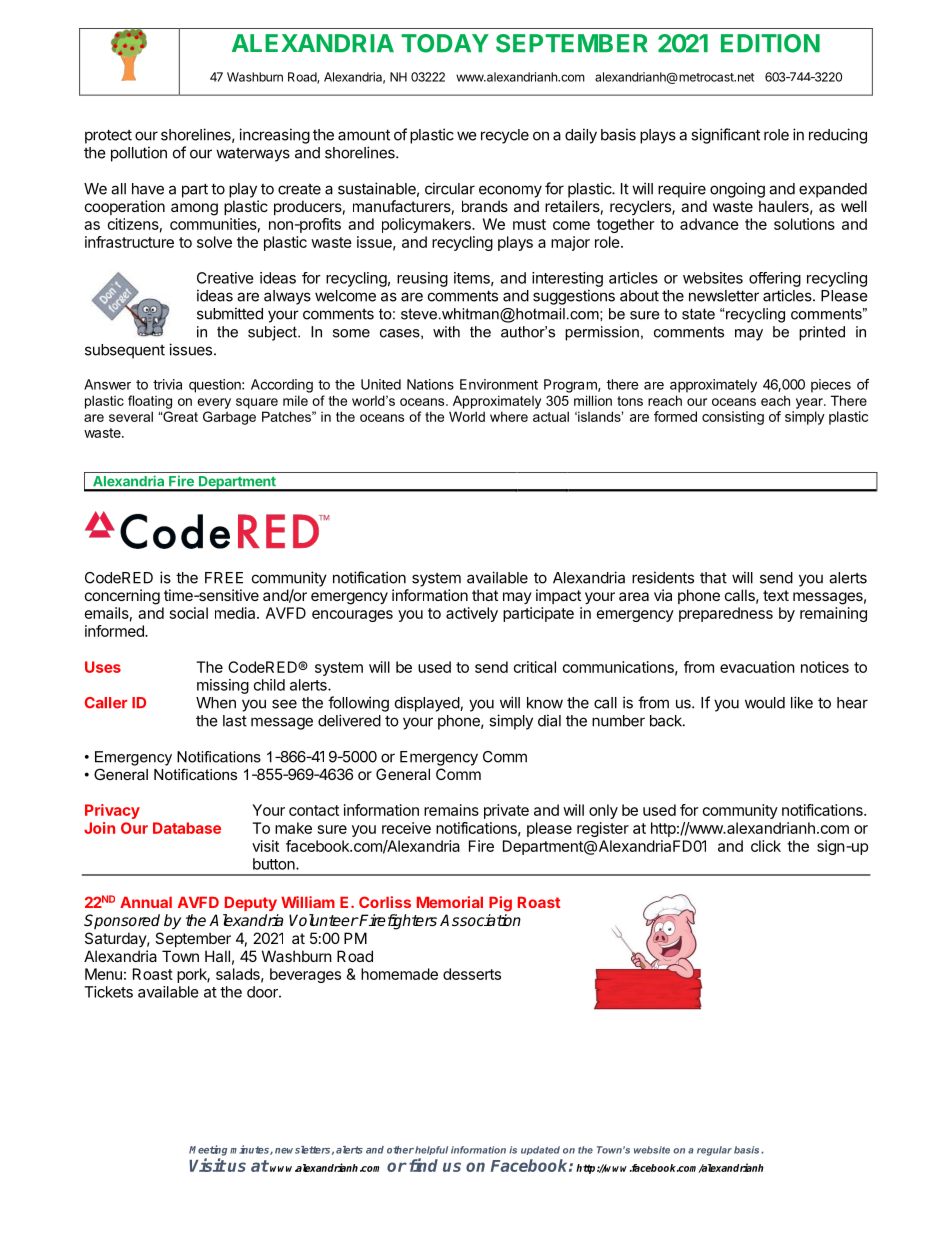 Image resolution: width=952 pixels, height=1233 pixels. What do you see at coordinates (450, 902) in the image?
I see `Memorial` at bounding box center [450, 902].
